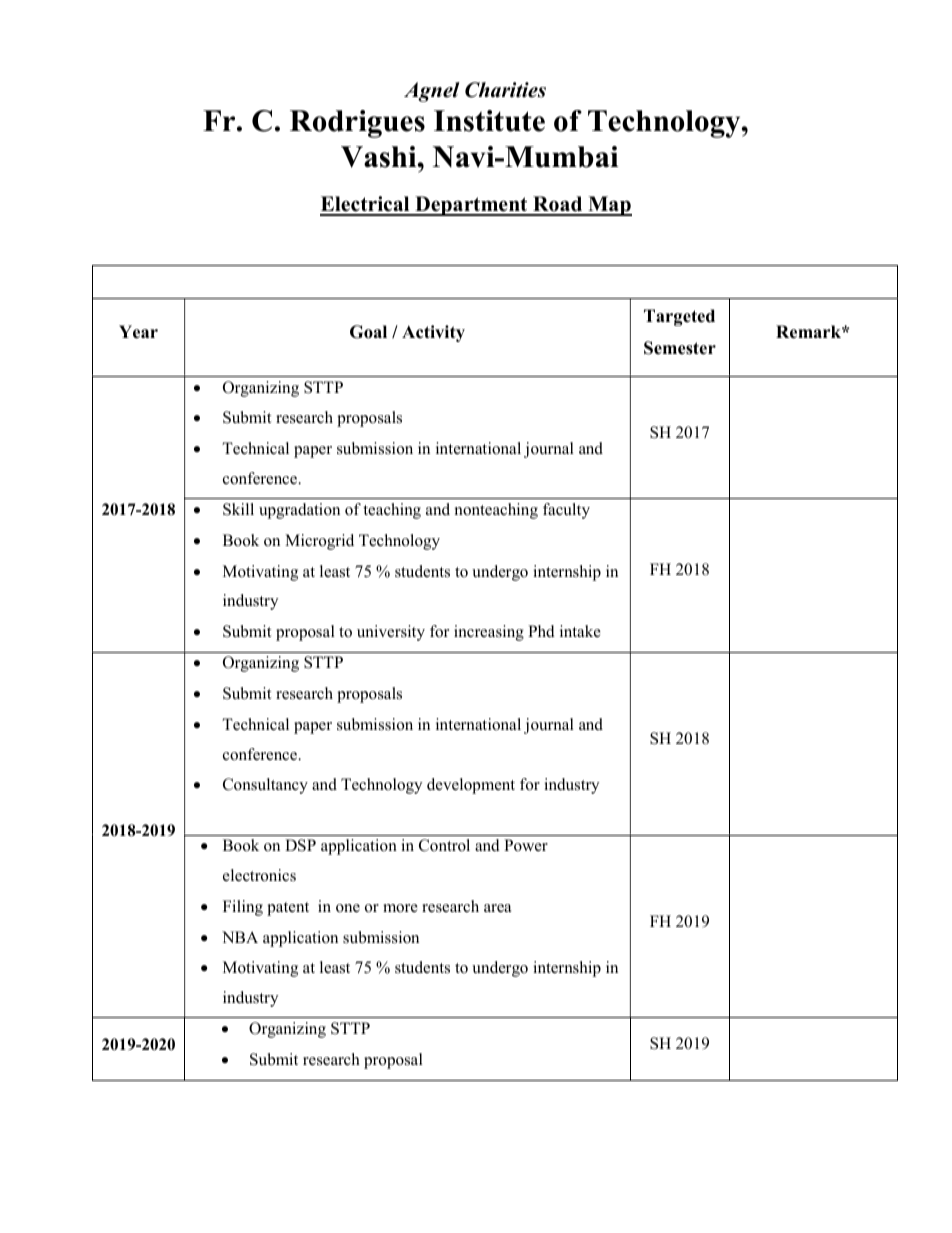 This screenshot has height=1233, width=952. Describe the element at coordinates (497, 908) in the screenshot. I see `area` at that location.
